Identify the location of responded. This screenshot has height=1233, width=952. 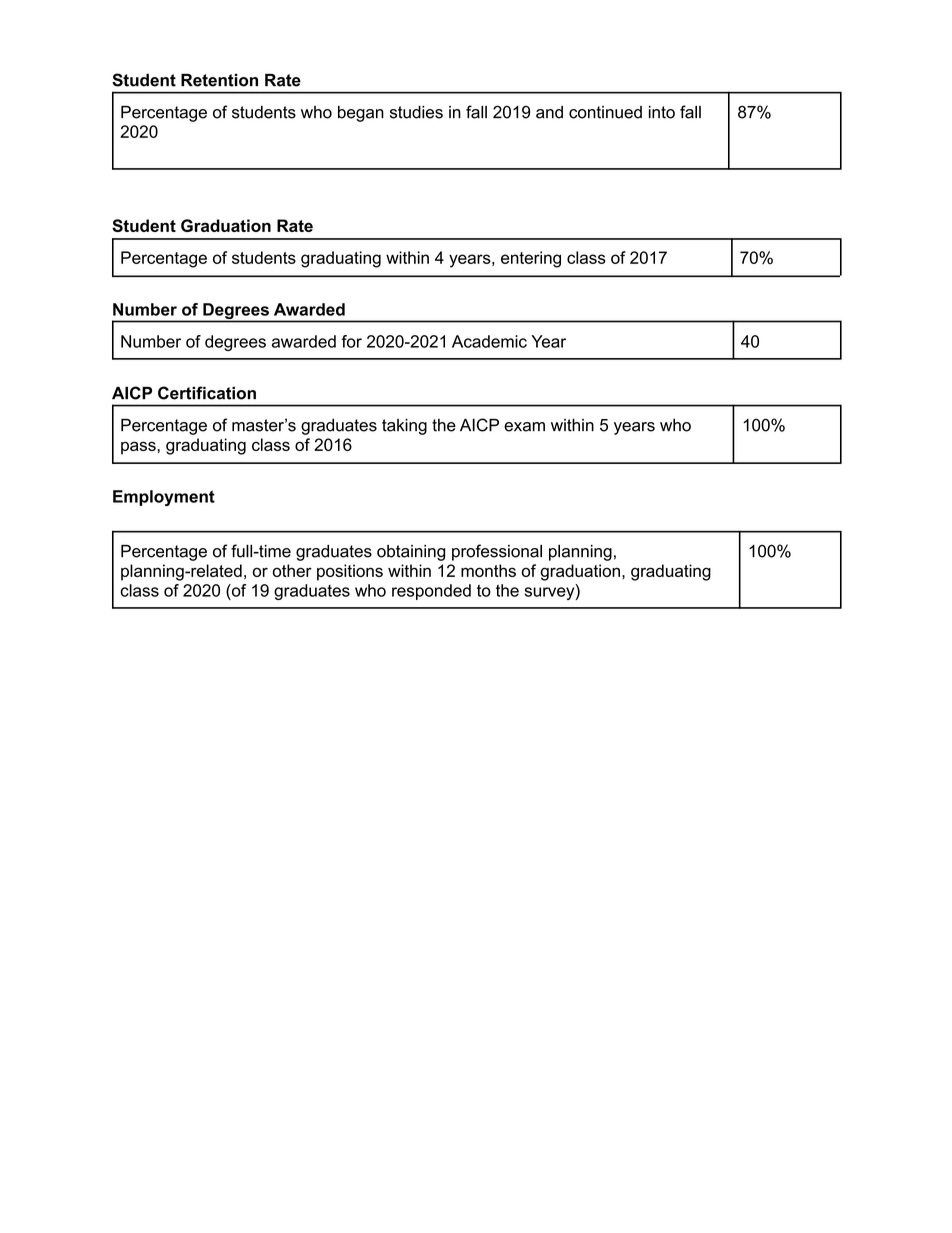
(431, 592).
